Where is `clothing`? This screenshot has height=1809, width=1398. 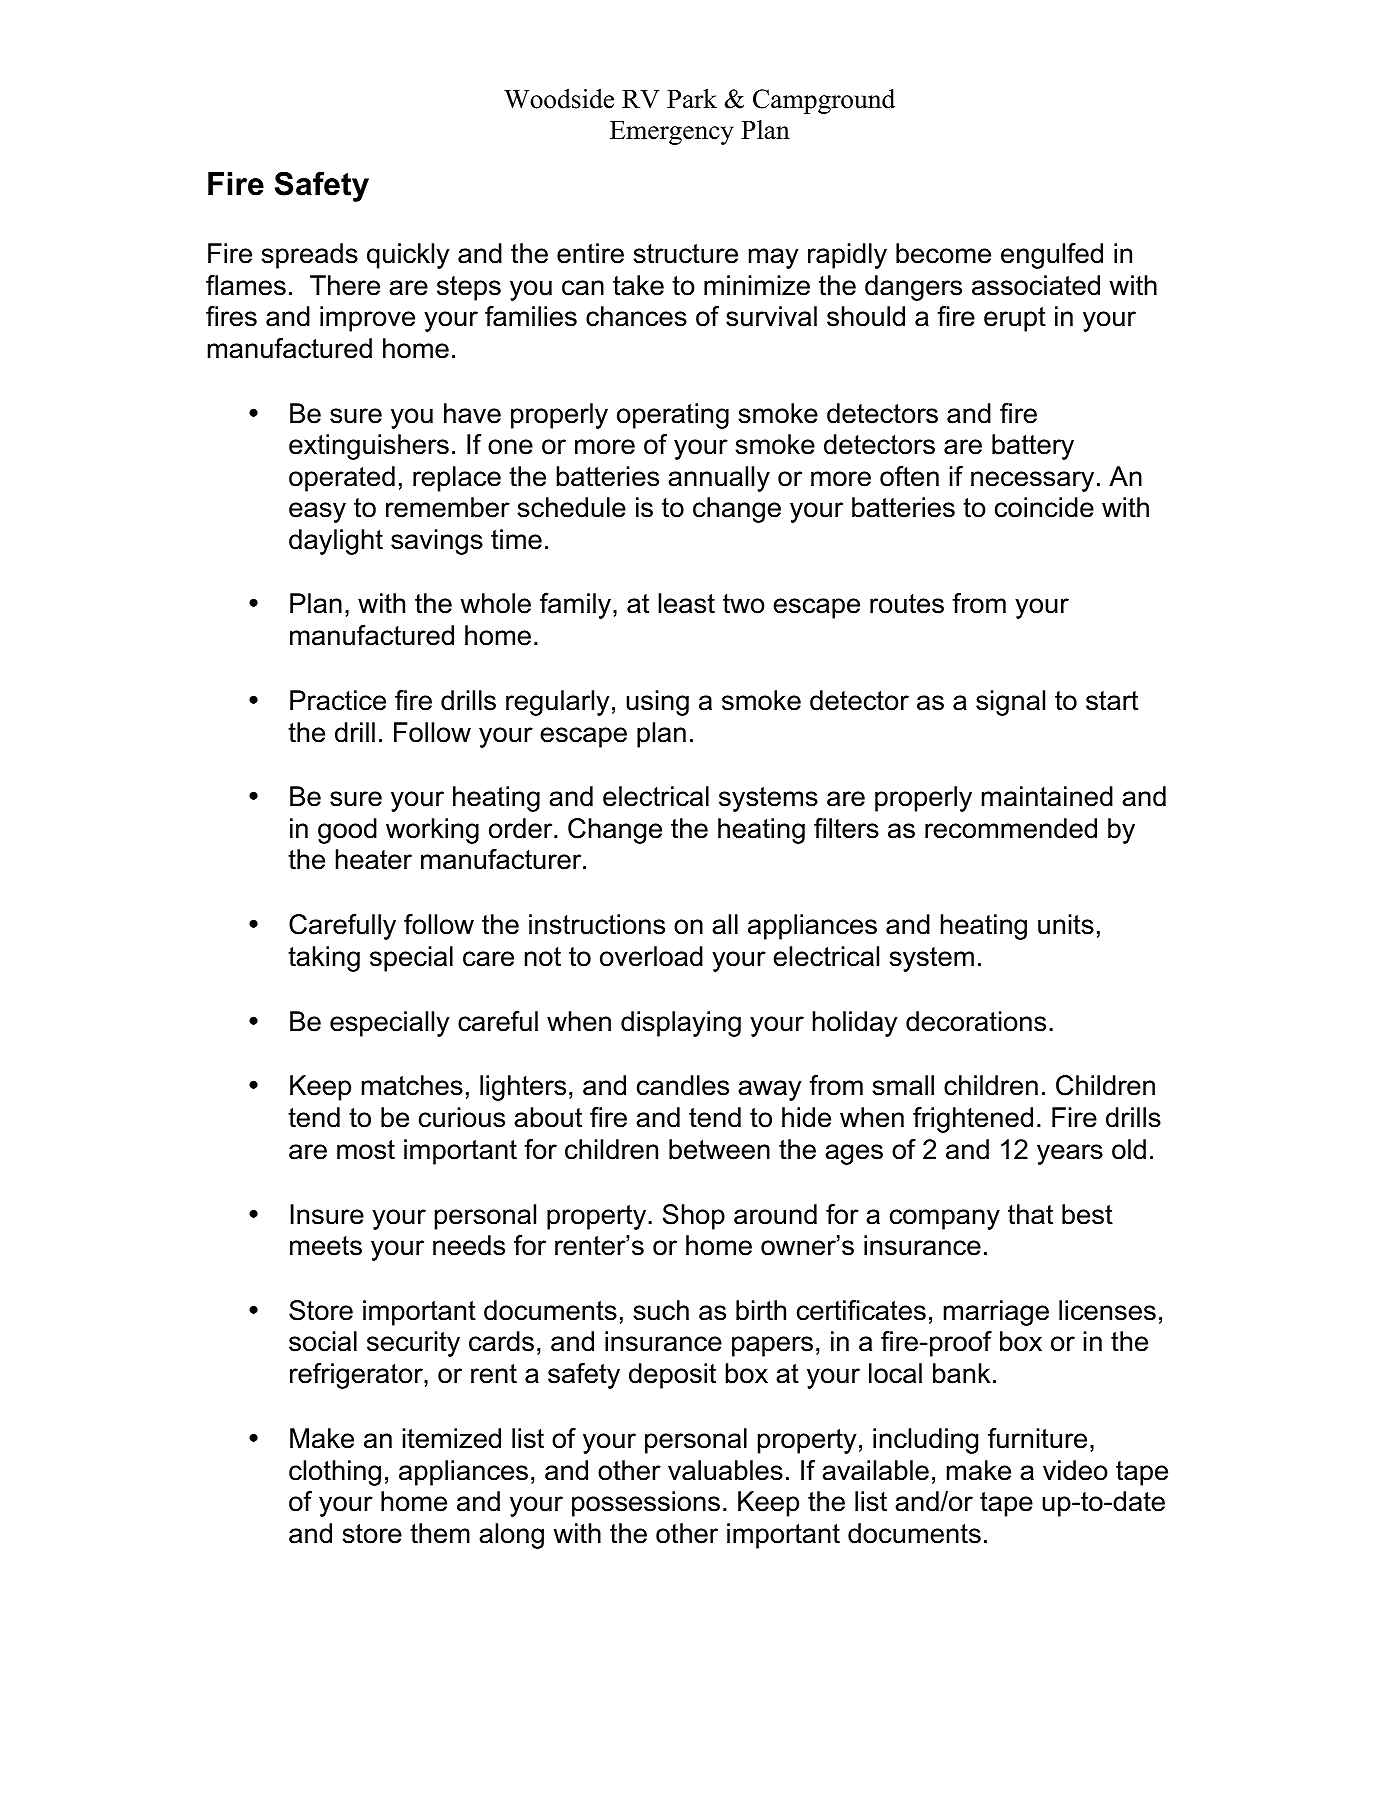
clothing is located at coordinates (335, 1473).
